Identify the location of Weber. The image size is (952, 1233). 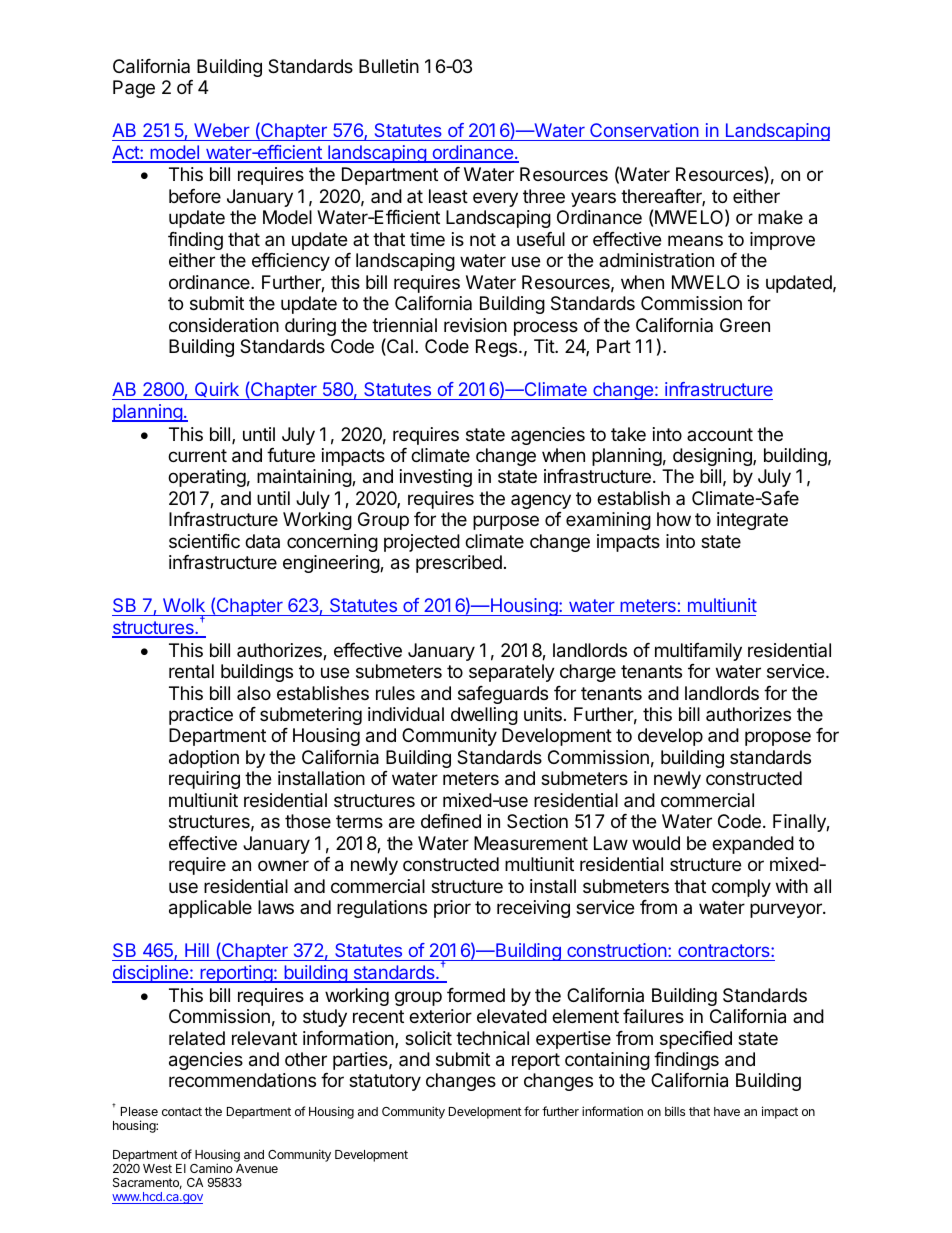
(222, 130).
